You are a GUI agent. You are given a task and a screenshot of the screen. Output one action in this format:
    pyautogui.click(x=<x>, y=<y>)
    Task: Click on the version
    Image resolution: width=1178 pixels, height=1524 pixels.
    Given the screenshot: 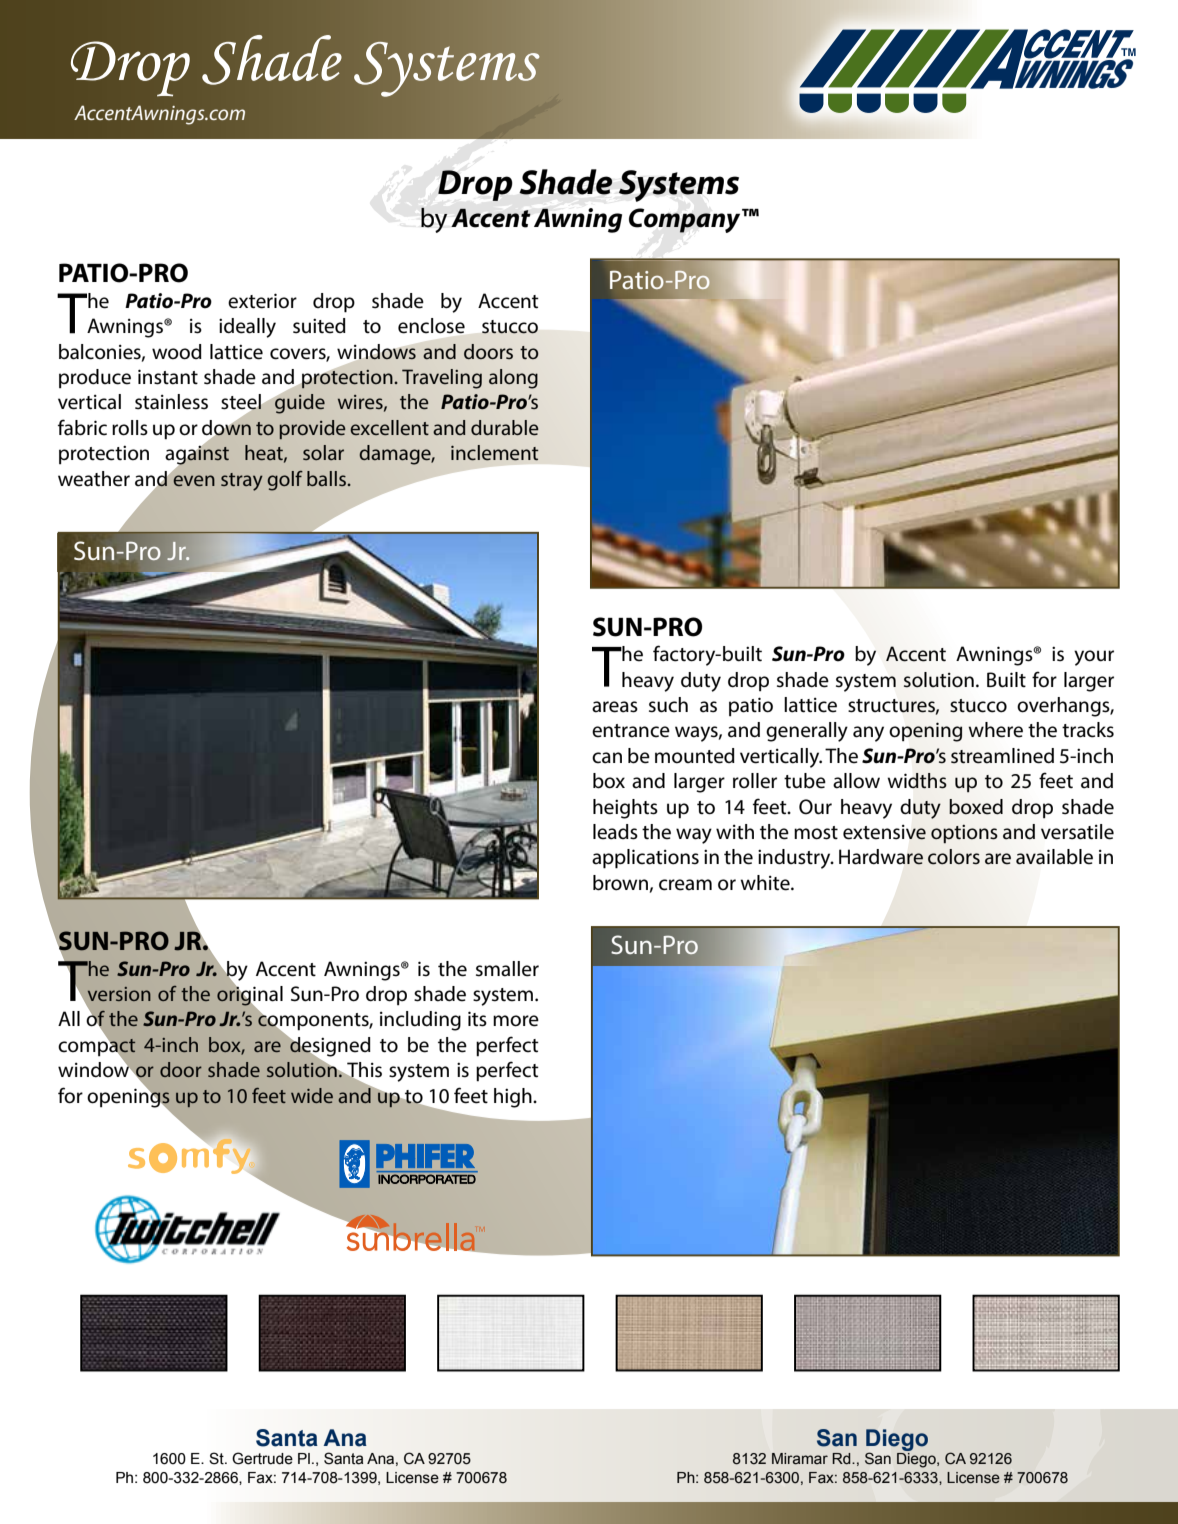 What is the action you would take?
    pyautogui.click(x=119, y=994)
